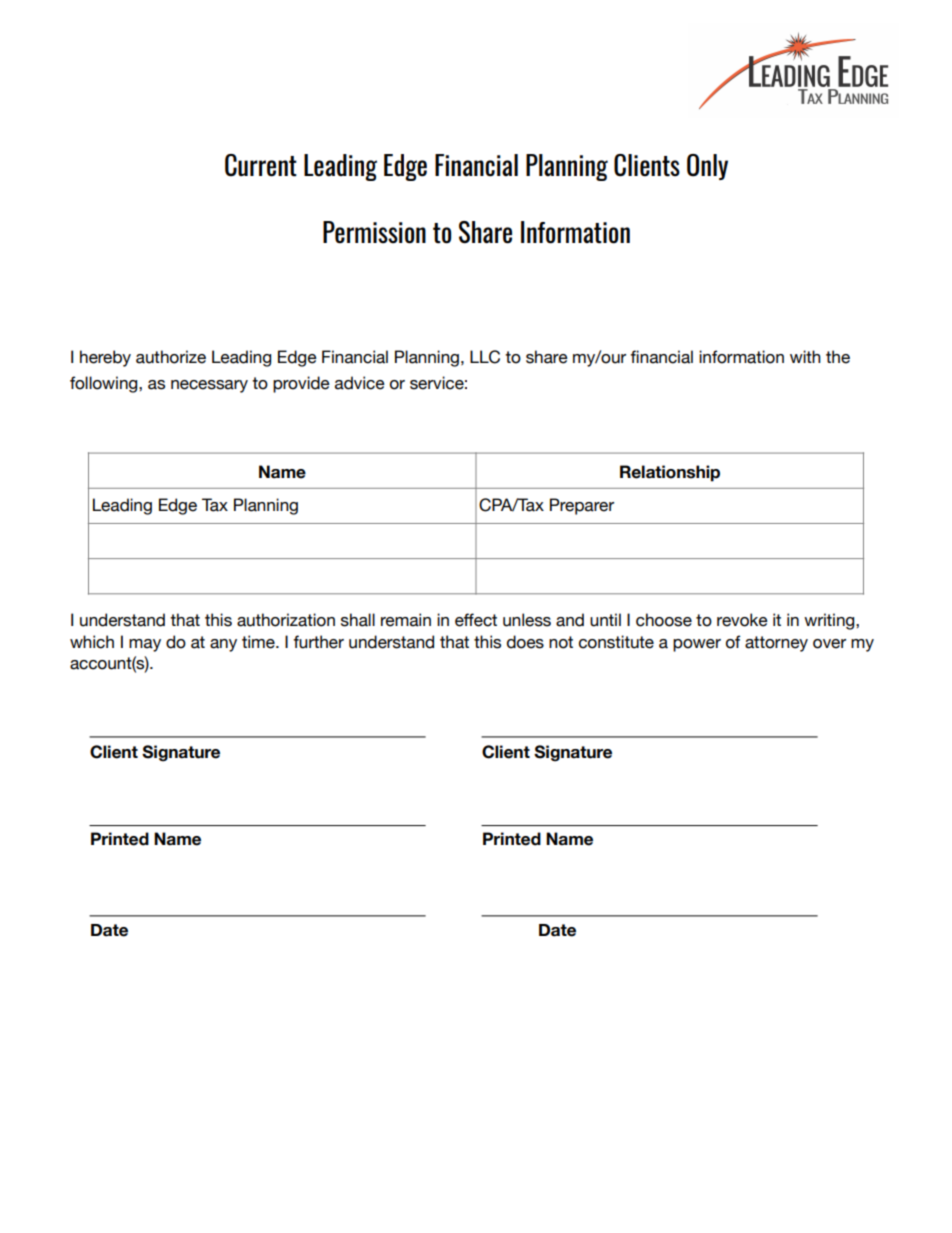 This screenshot has width=952, height=1233. I want to click on may, so click(145, 645).
